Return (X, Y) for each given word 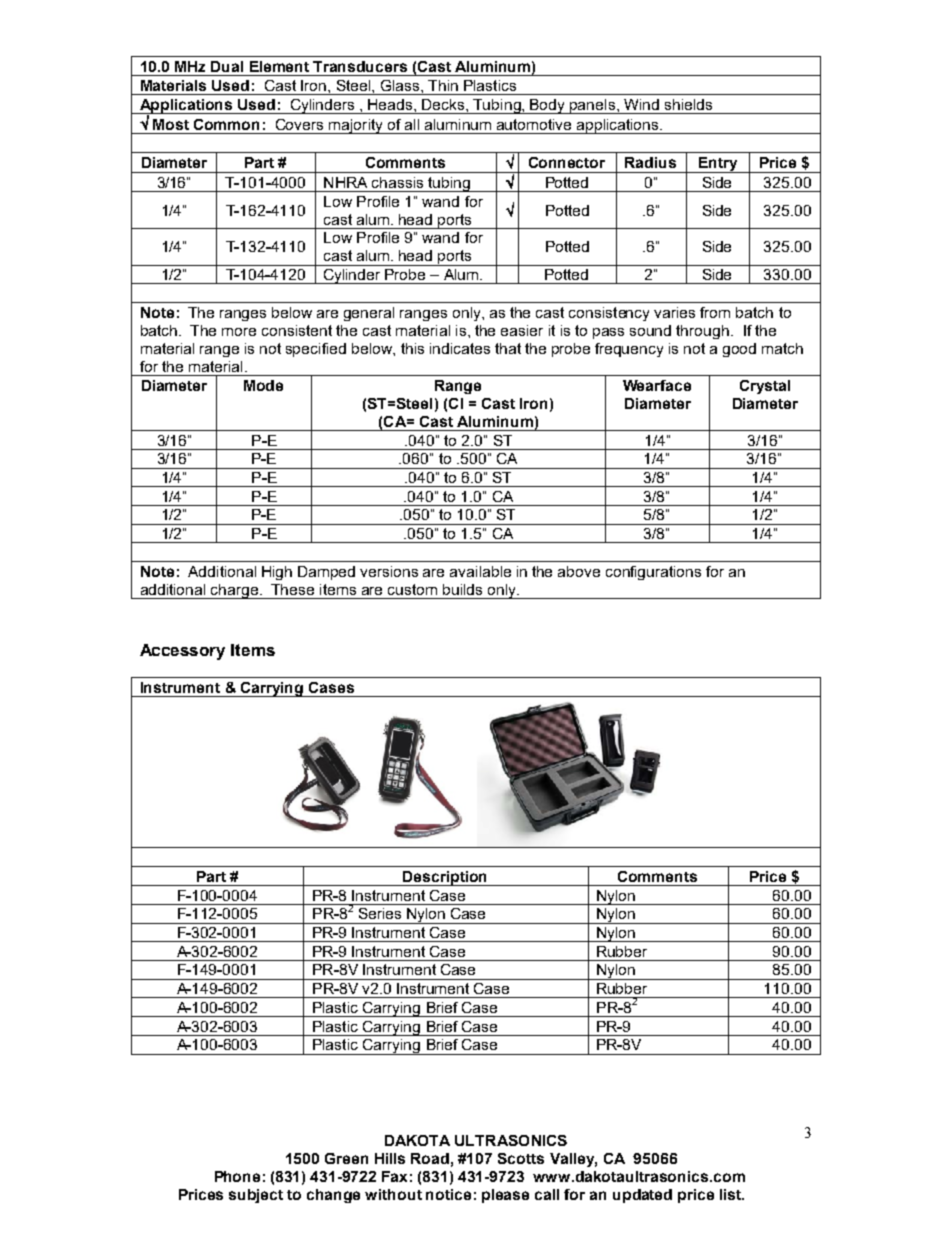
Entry (718, 165)
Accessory (182, 652)
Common (226, 124)
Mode (263, 385)
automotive (534, 124)
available (480, 571)
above (579, 571)
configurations (653, 573)
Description (446, 878)
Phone (237, 1176)
